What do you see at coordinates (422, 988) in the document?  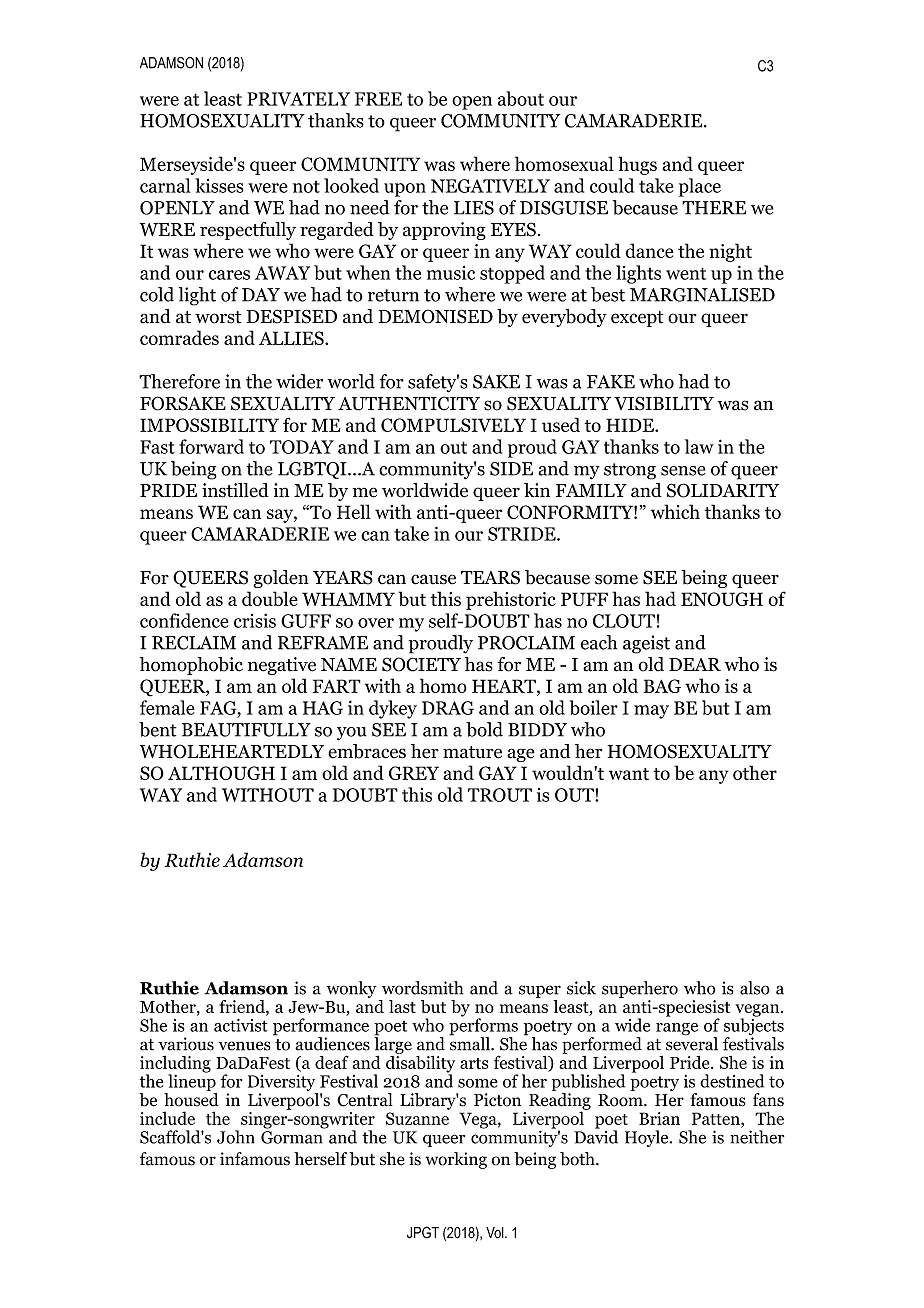 I see `wordsmith` at bounding box center [422, 988].
